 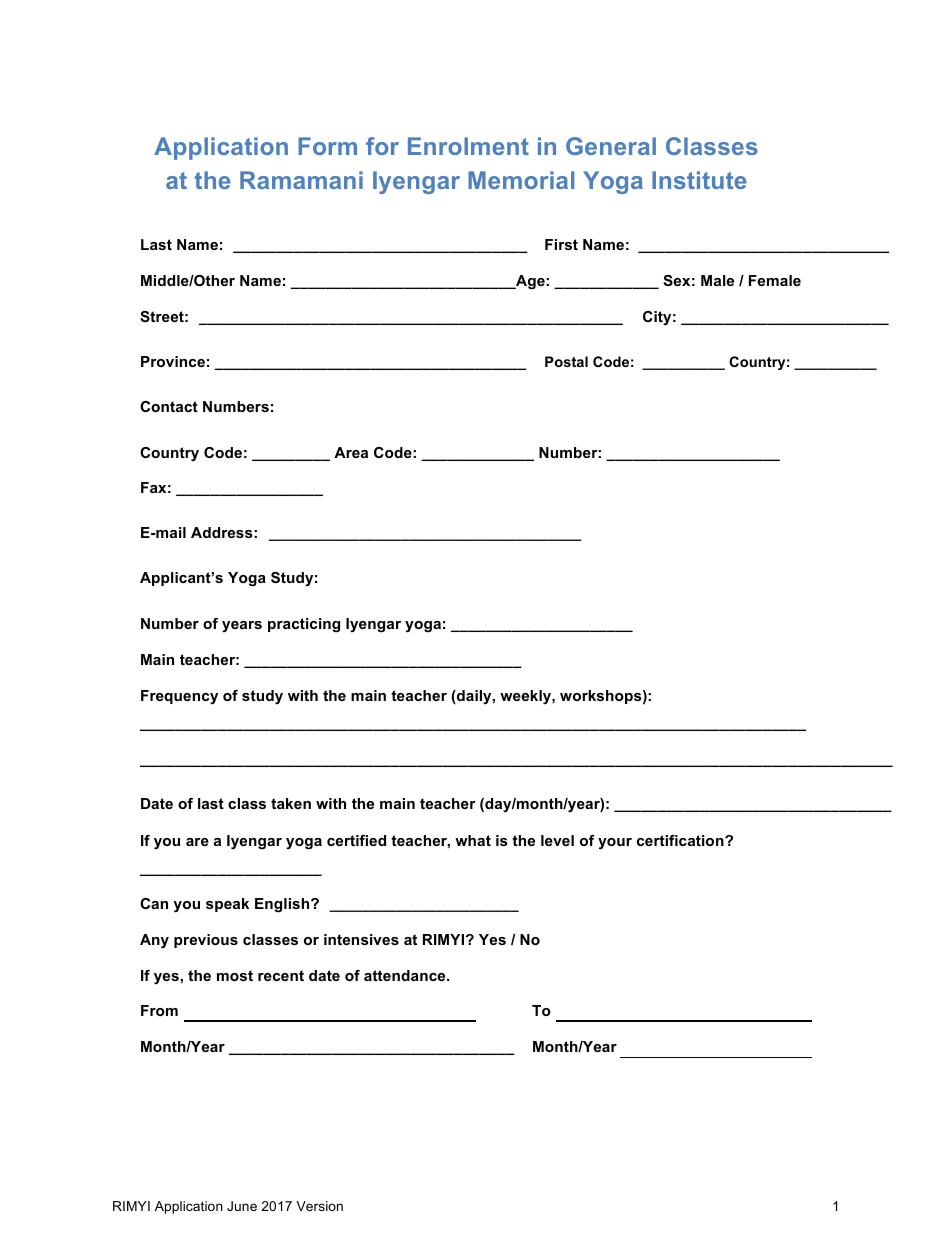 What do you see at coordinates (468, 146) in the screenshot?
I see `Enrolment` at bounding box center [468, 146].
